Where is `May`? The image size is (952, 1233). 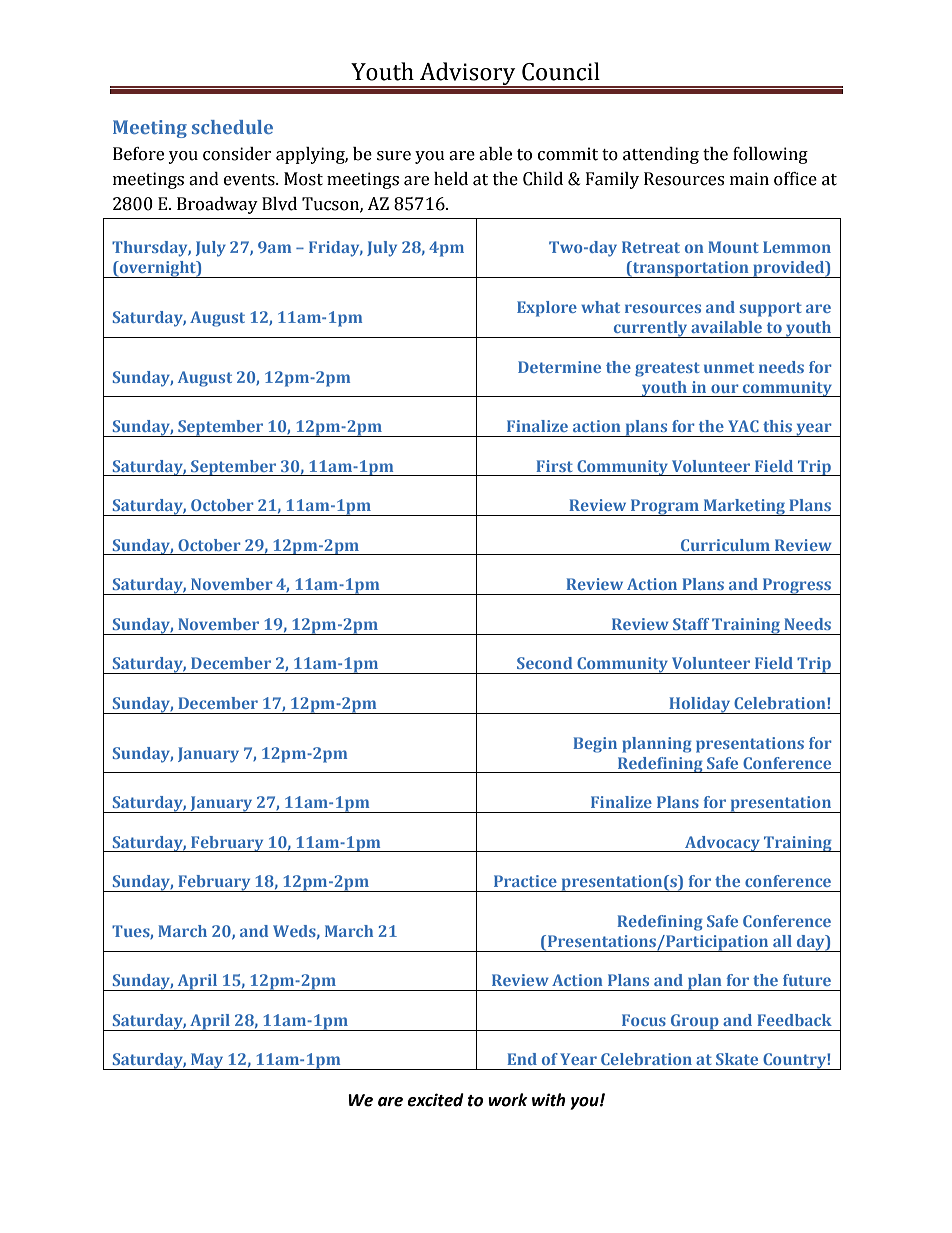 May is located at coordinates (207, 1061).
